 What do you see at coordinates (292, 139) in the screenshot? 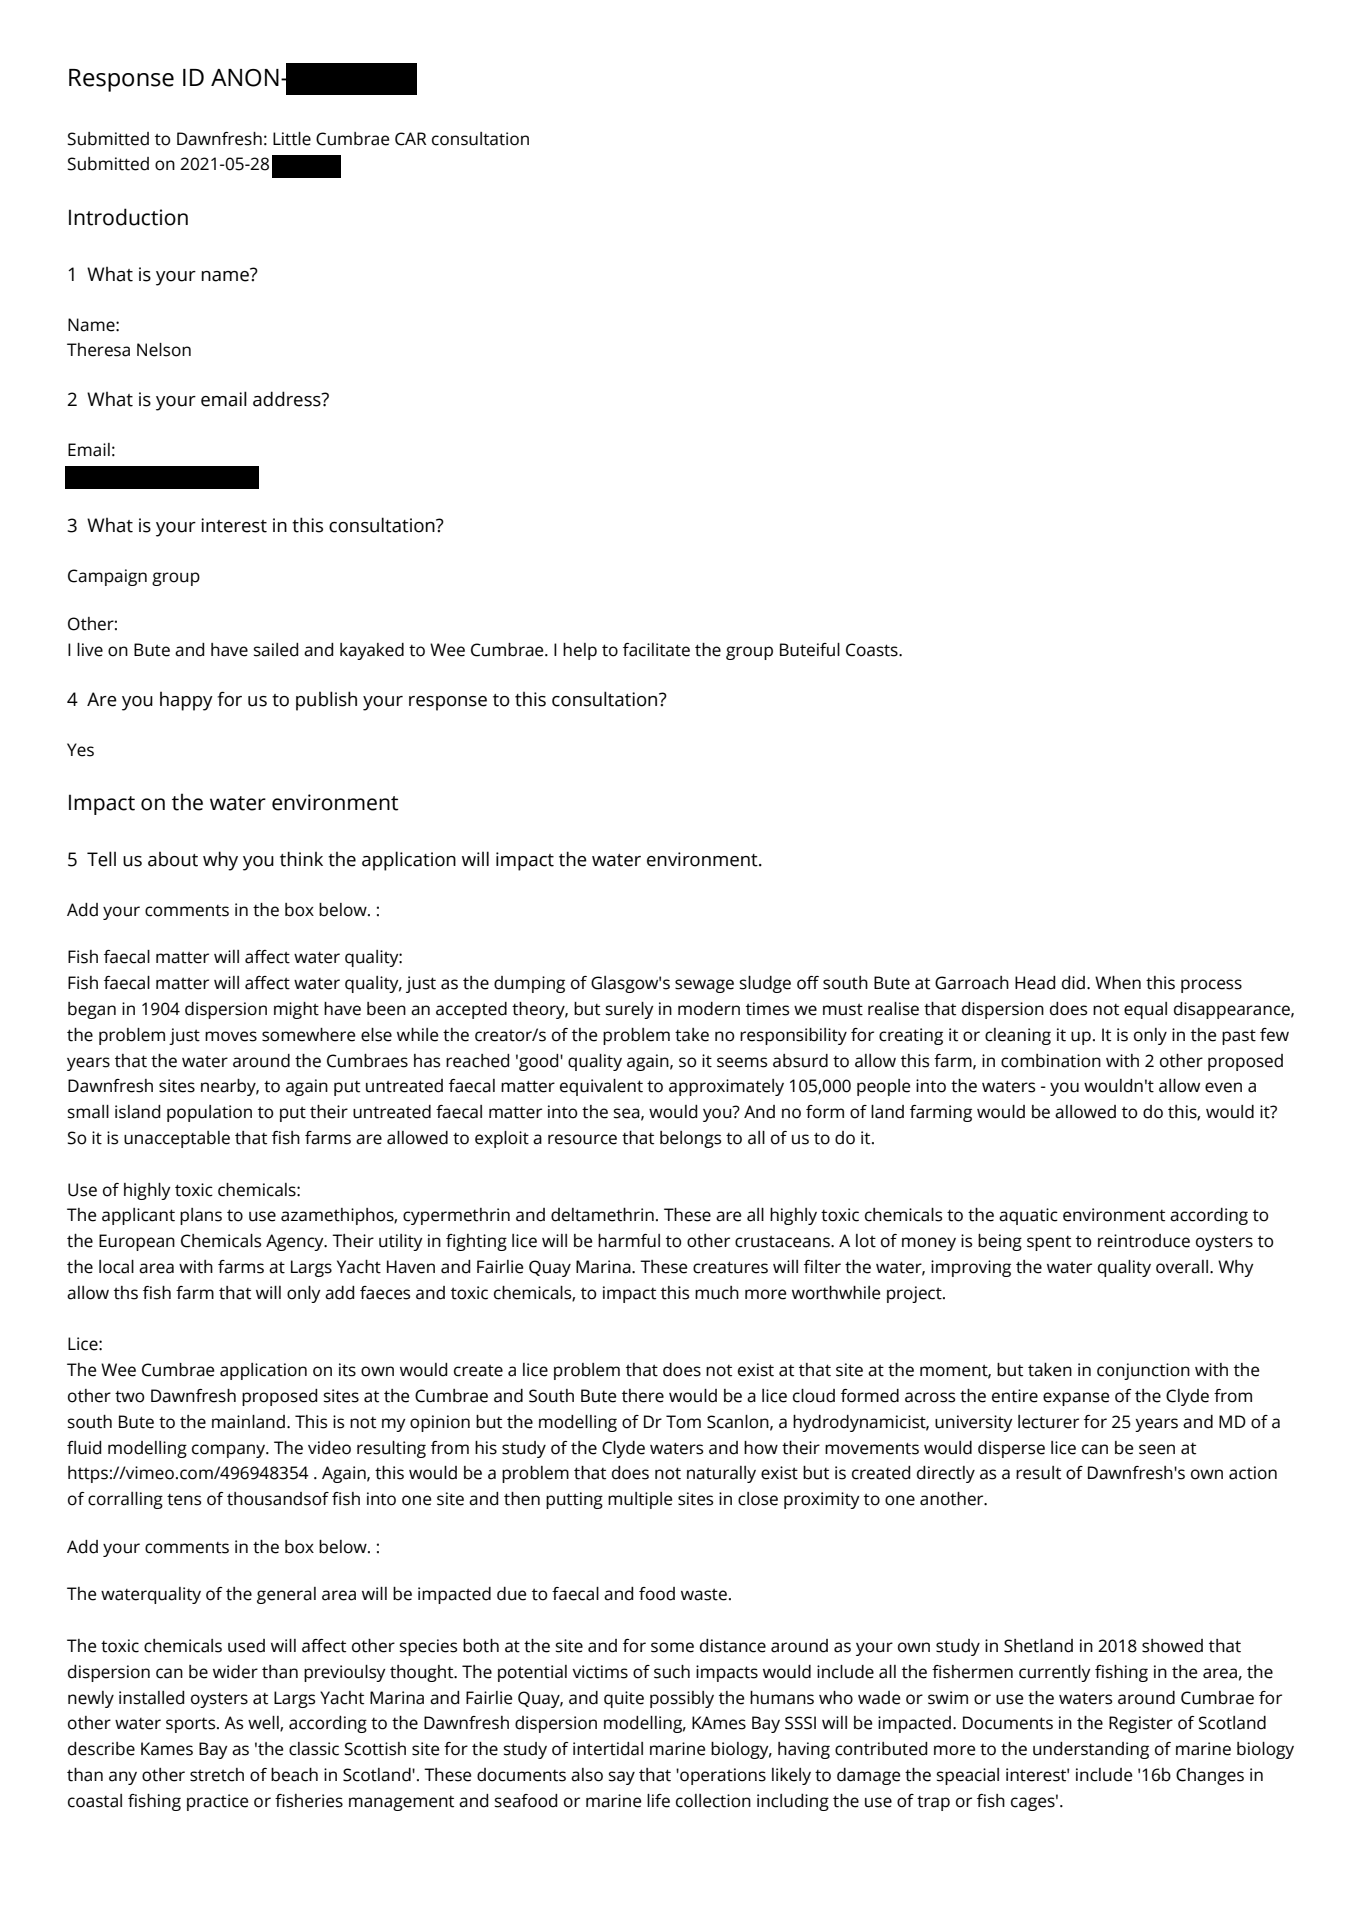
I see `Little` at bounding box center [292, 139].
